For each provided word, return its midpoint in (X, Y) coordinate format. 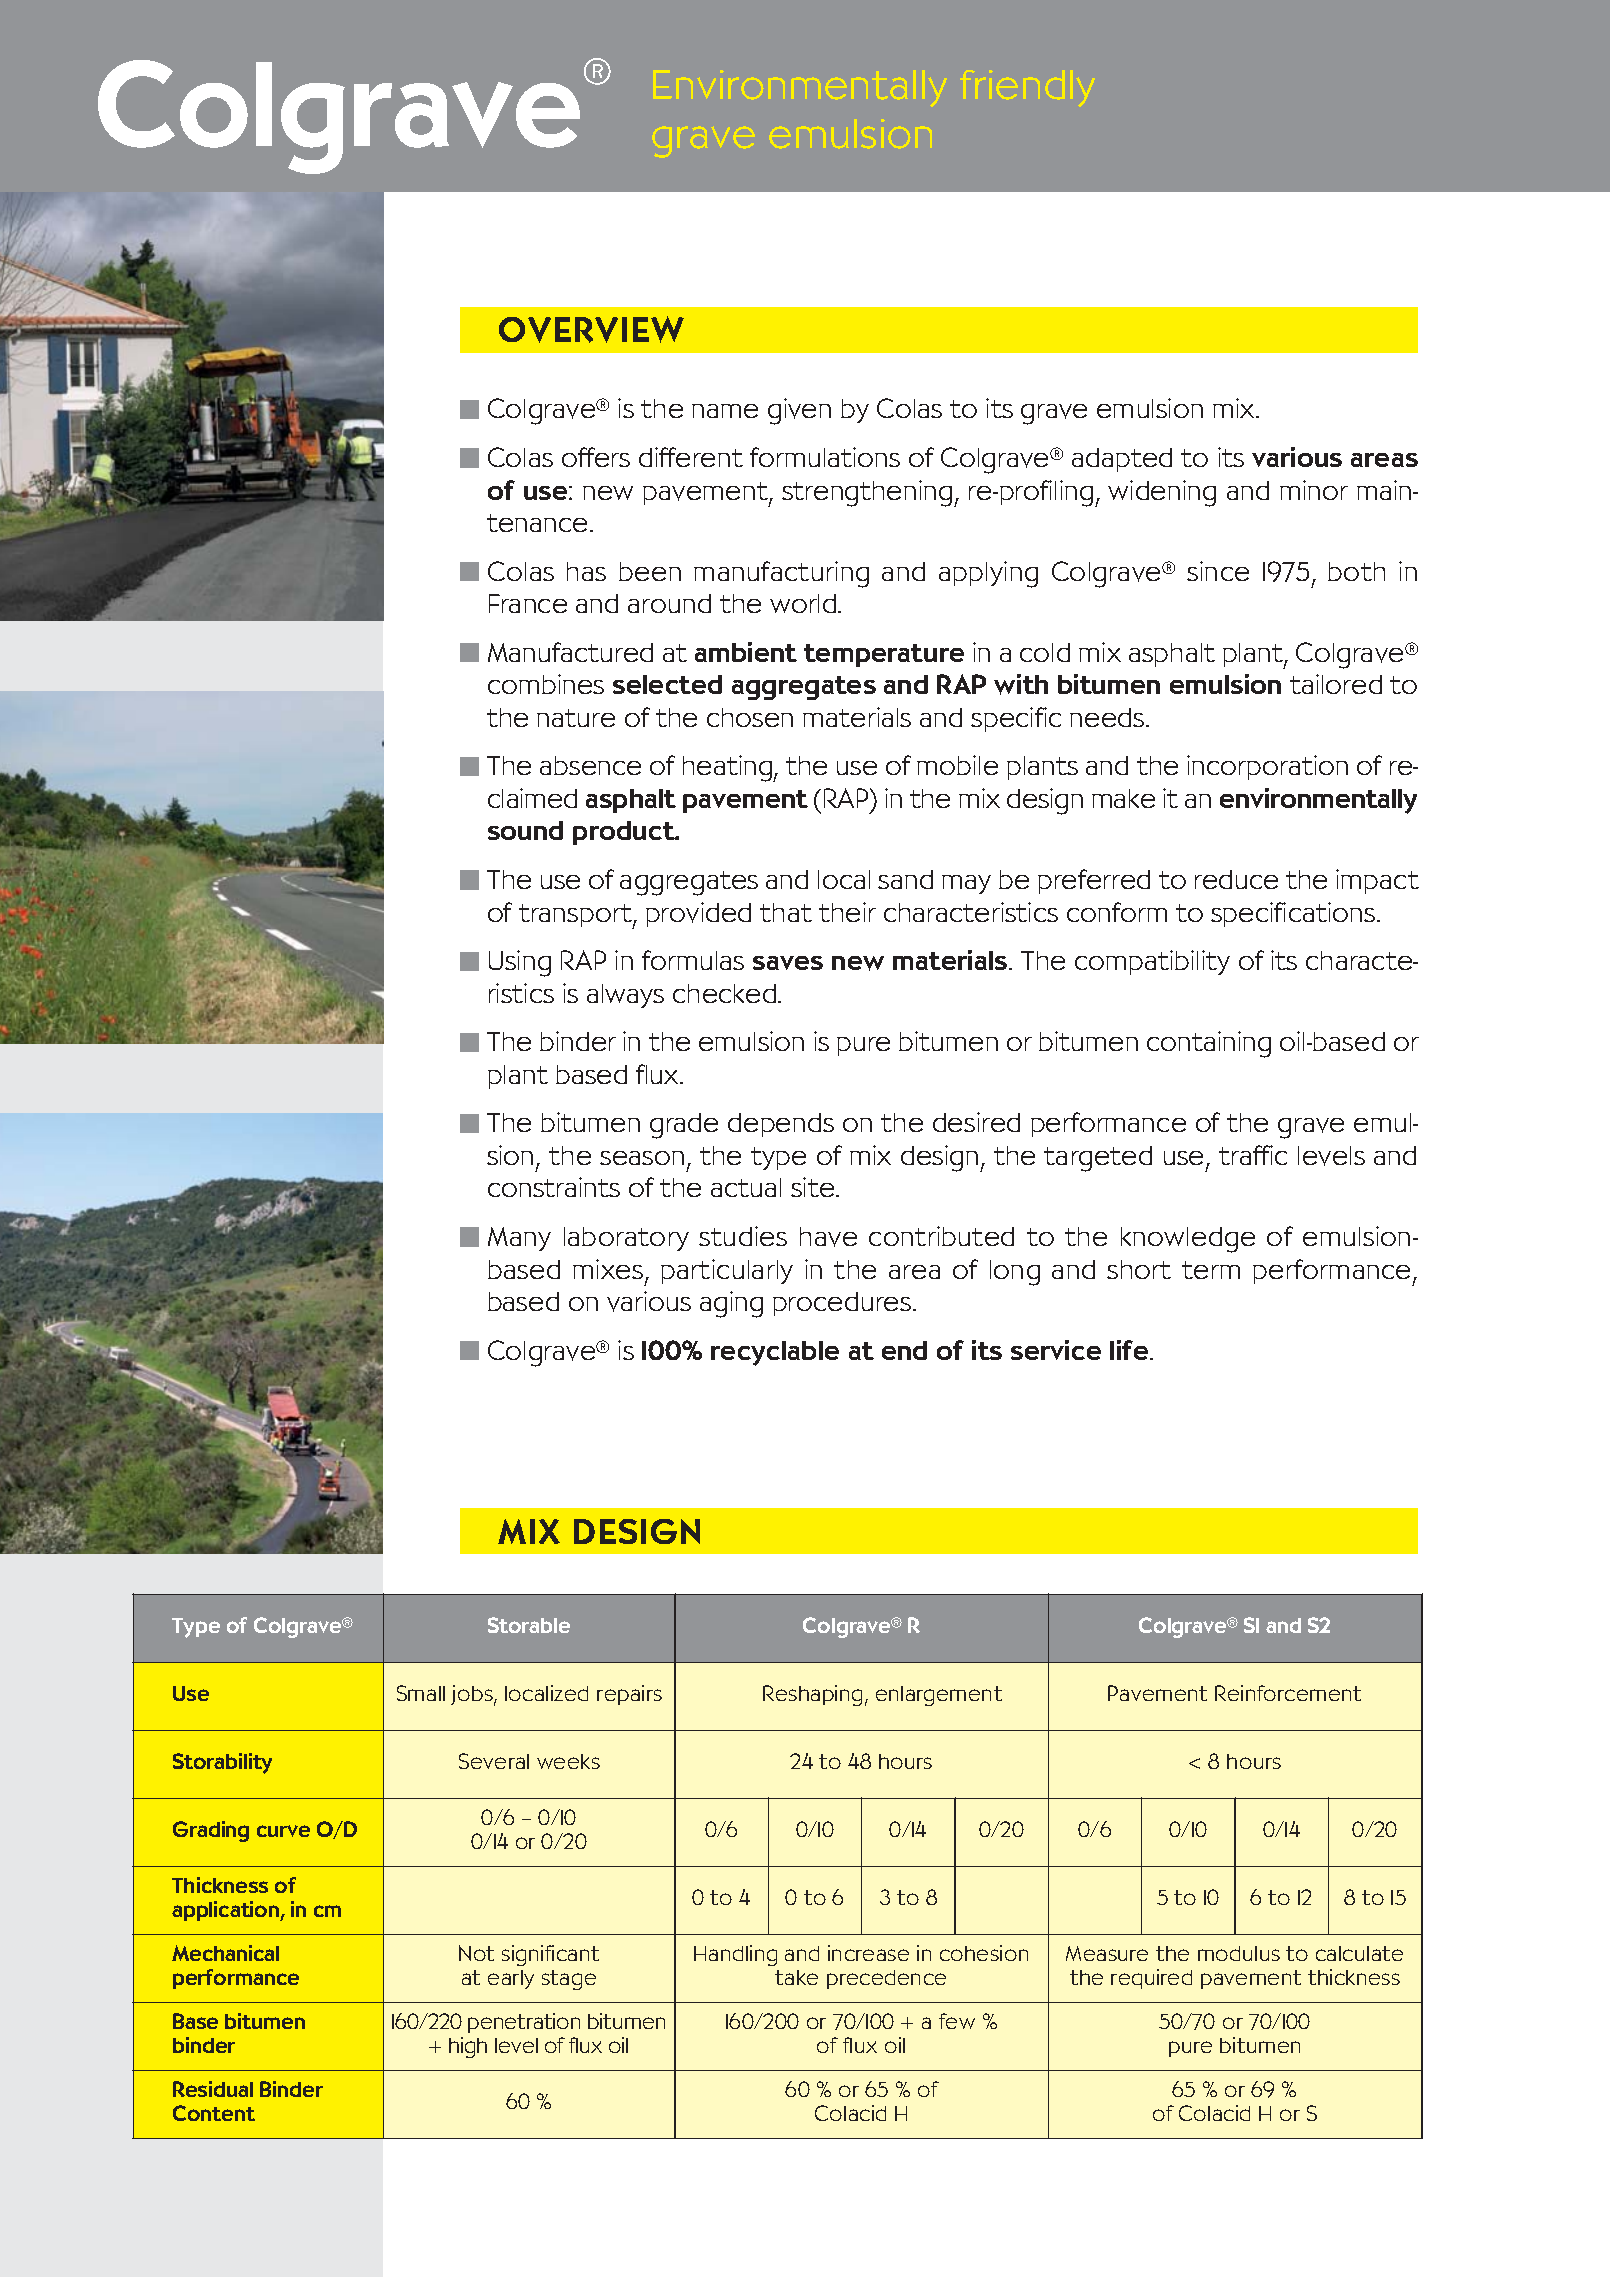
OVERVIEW (591, 329)
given (799, 411)
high (468, 2047)
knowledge (1188, 1240)
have (828, 1237)
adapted (1122, 460)
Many (519, 1239)
